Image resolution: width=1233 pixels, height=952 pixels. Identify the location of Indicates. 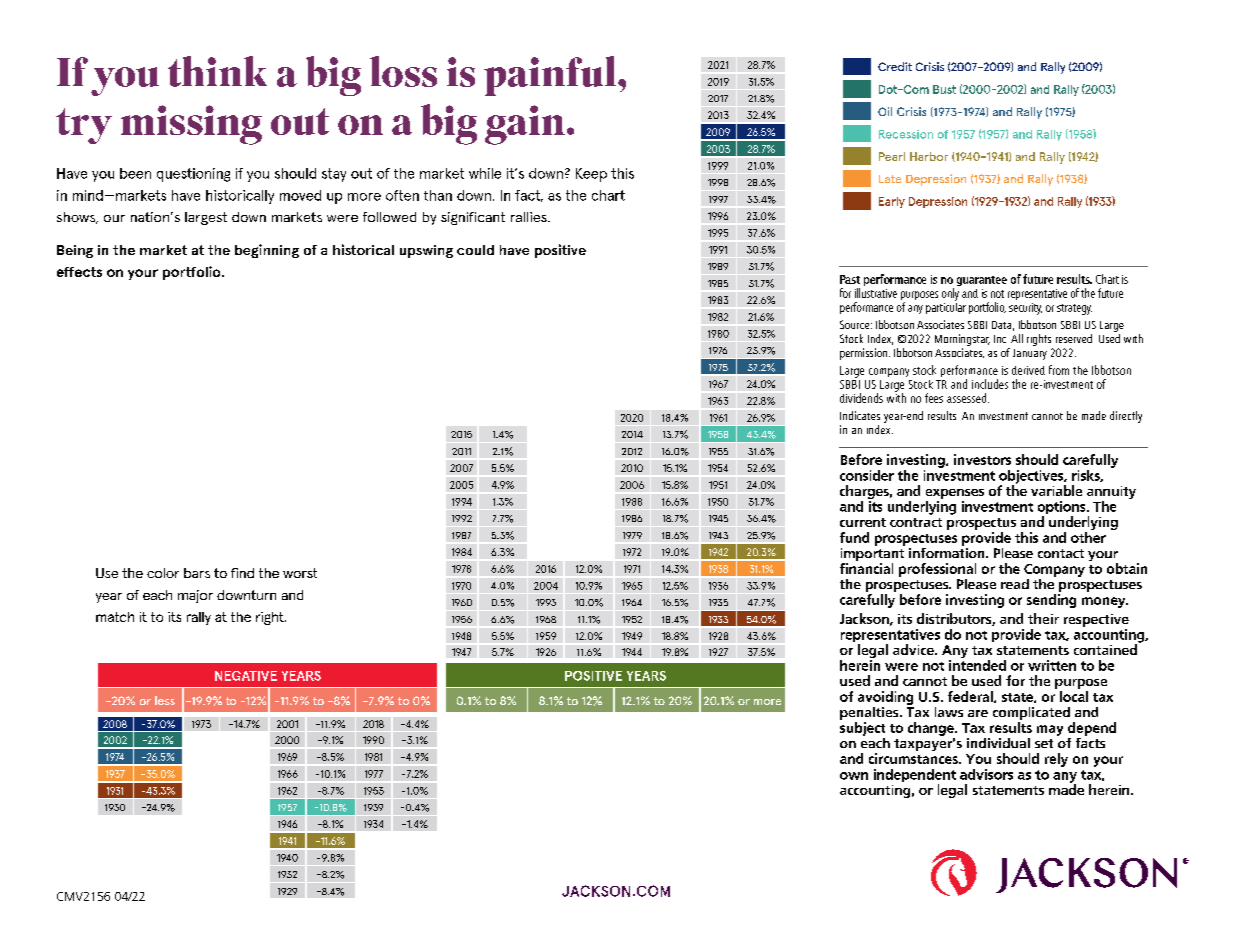
(860, 415).
